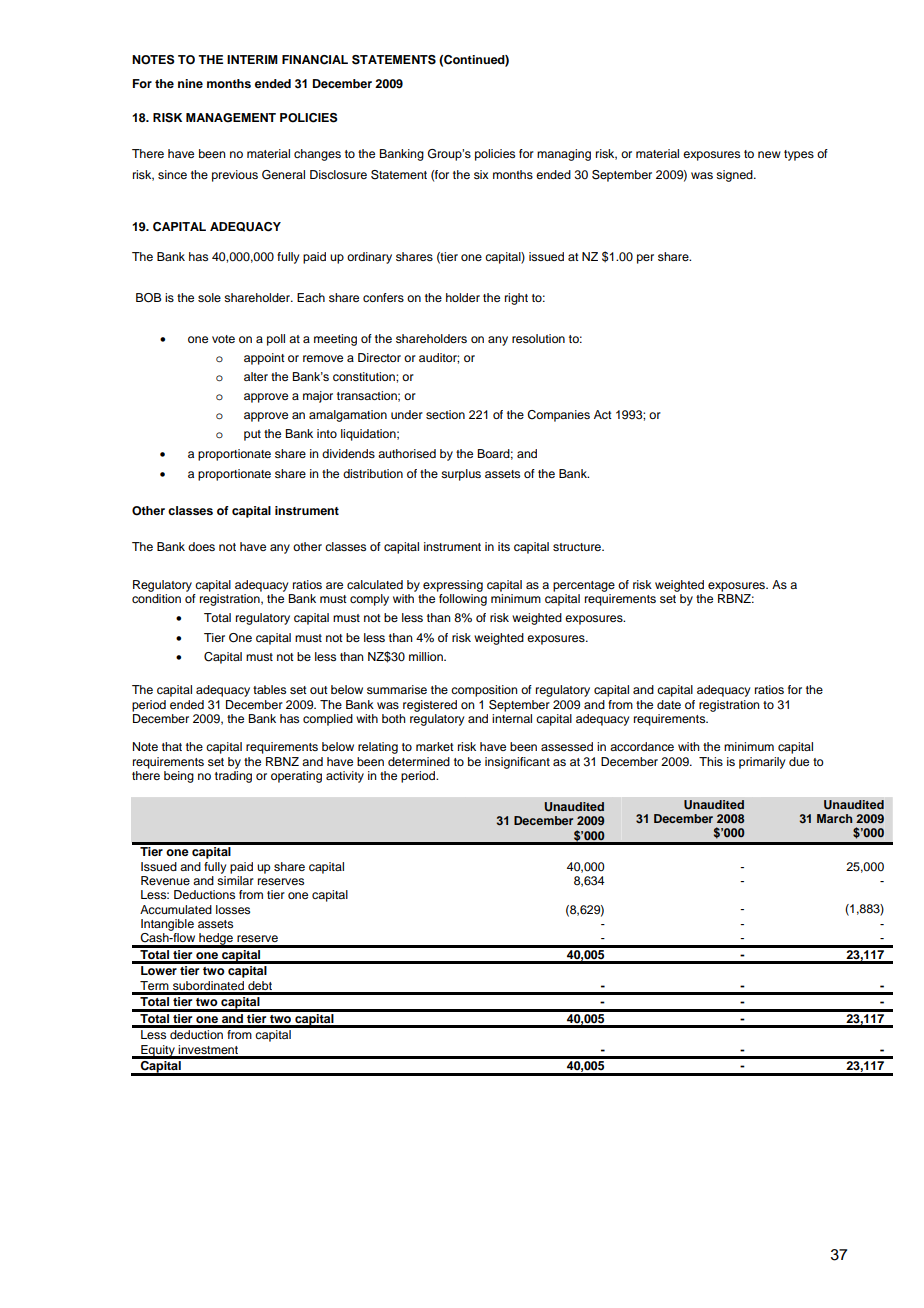  I want to click on losses, so click(233, 909).
